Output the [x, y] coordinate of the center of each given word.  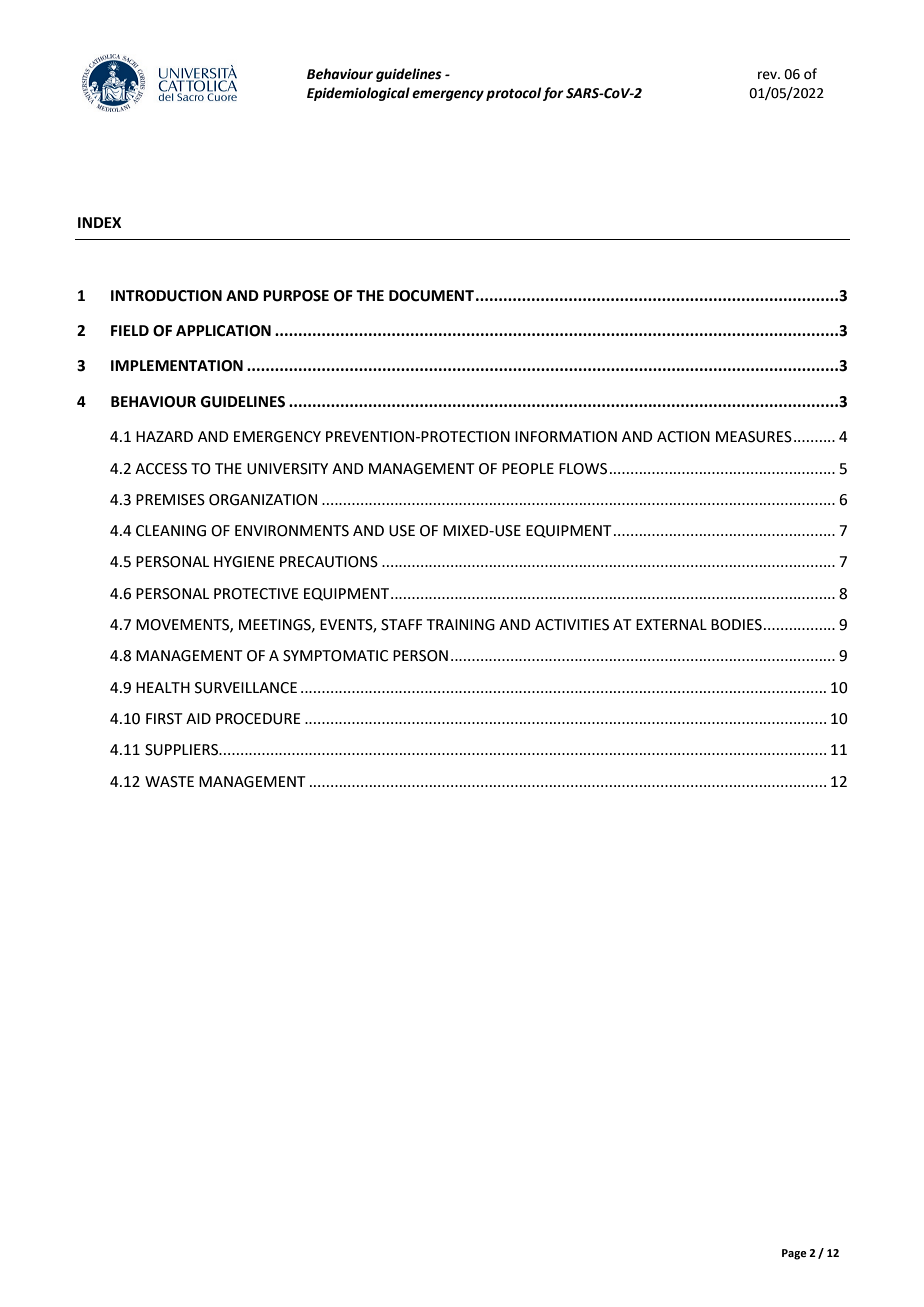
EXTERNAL [671, 624]
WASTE [169, 782]
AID [198, 718]
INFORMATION [566, 437]
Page [794, 1254]
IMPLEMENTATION [177, 366]
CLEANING [171, 531]
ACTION [683, 437]
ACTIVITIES [572, 625]
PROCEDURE [258, 719]
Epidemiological [358, 94]
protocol [513, 94]
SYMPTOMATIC [335, 656]
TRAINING [461, 625]
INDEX [99, 222]
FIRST [164, 719]
